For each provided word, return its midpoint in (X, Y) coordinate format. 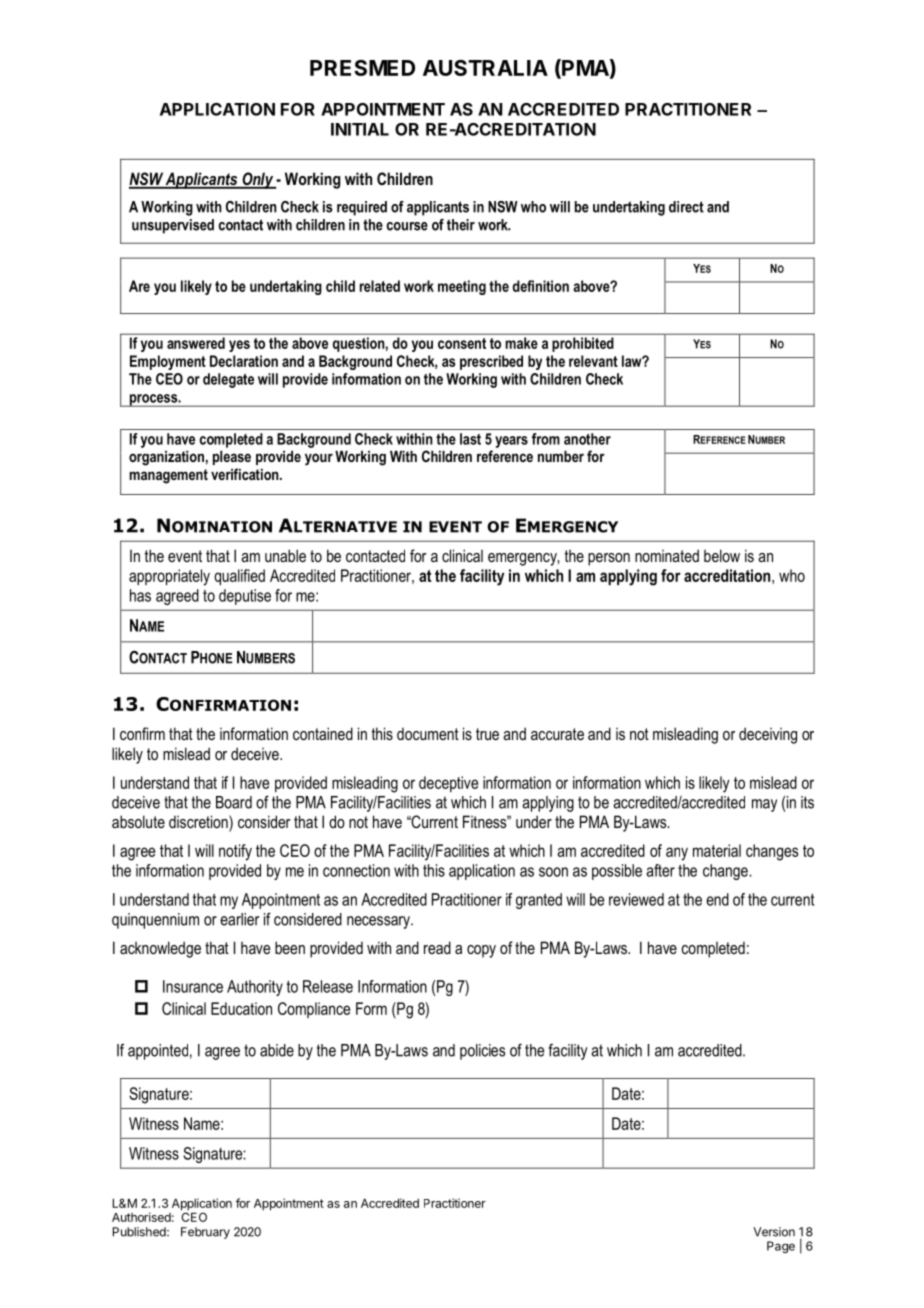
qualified (239, 577)
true (487, 734)
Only (258, 180)
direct (686, 207)
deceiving (768, 735)
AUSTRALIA (485, 68)
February (205, 1233)
